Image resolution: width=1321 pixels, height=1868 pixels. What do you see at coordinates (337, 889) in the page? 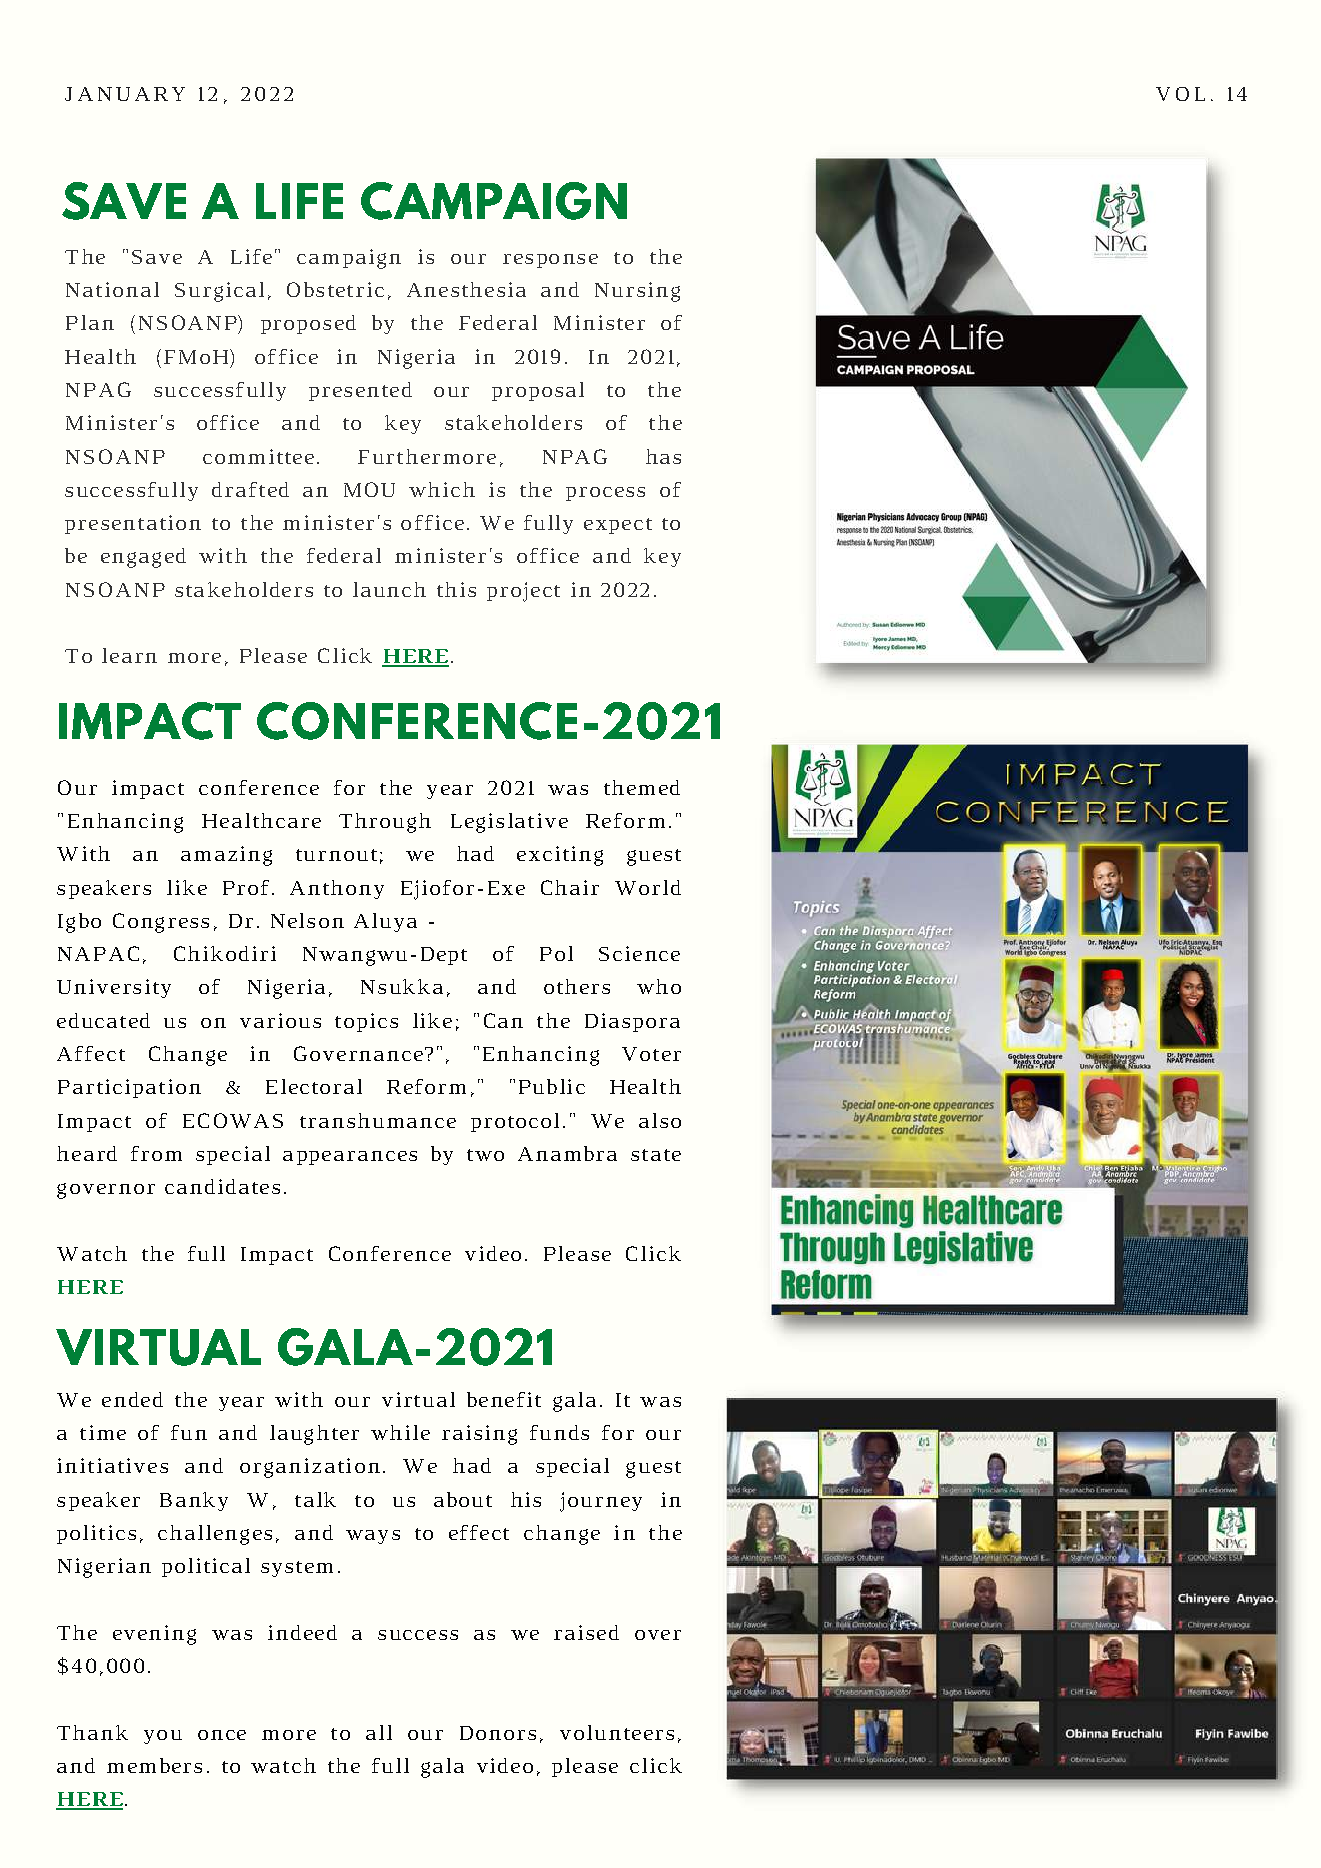
I see `Anthony` at bounding box center [337, 889].
